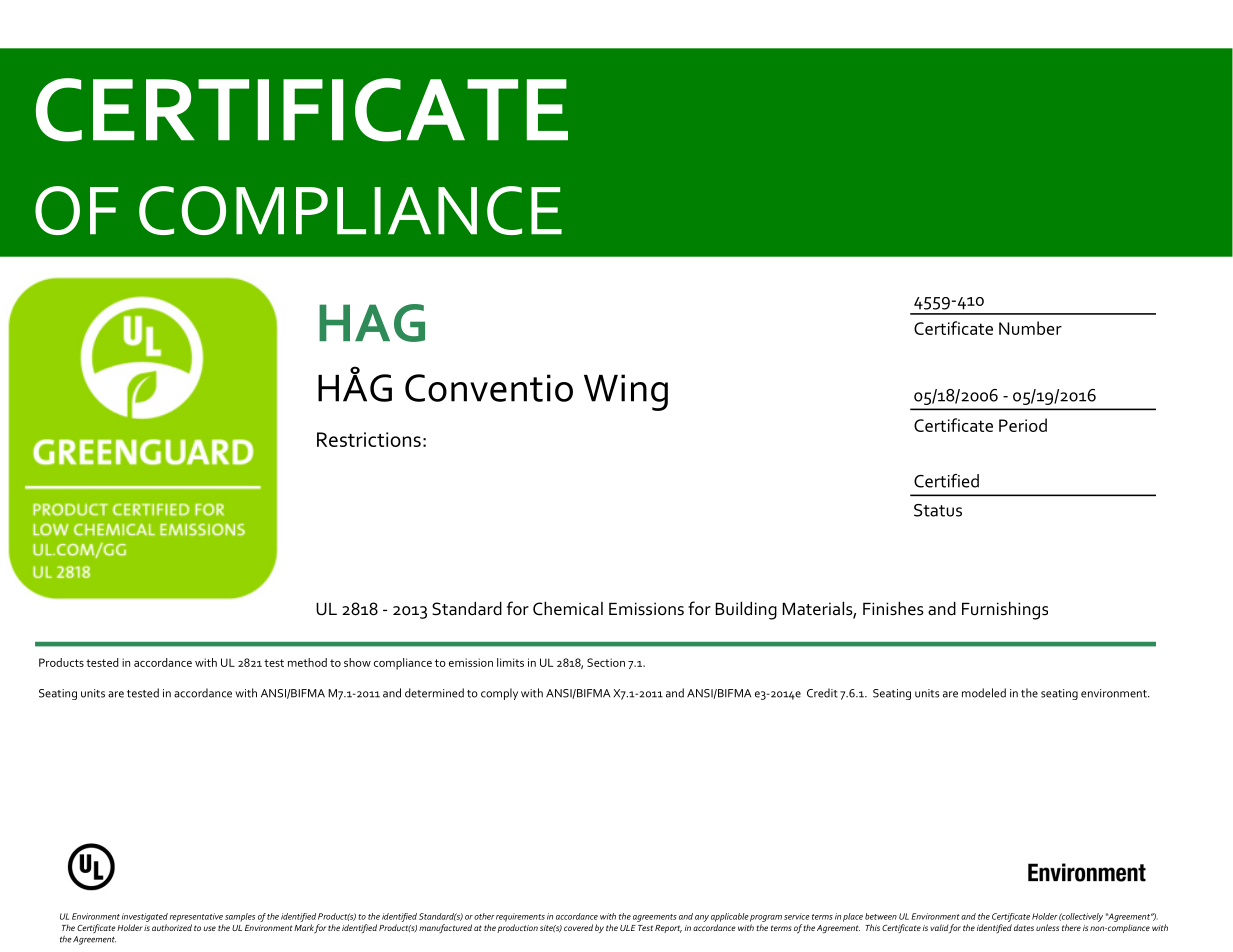 Image resolution: width=1233 pixels, height=952 pixels. I want to click on Status, so click(938, 510).
